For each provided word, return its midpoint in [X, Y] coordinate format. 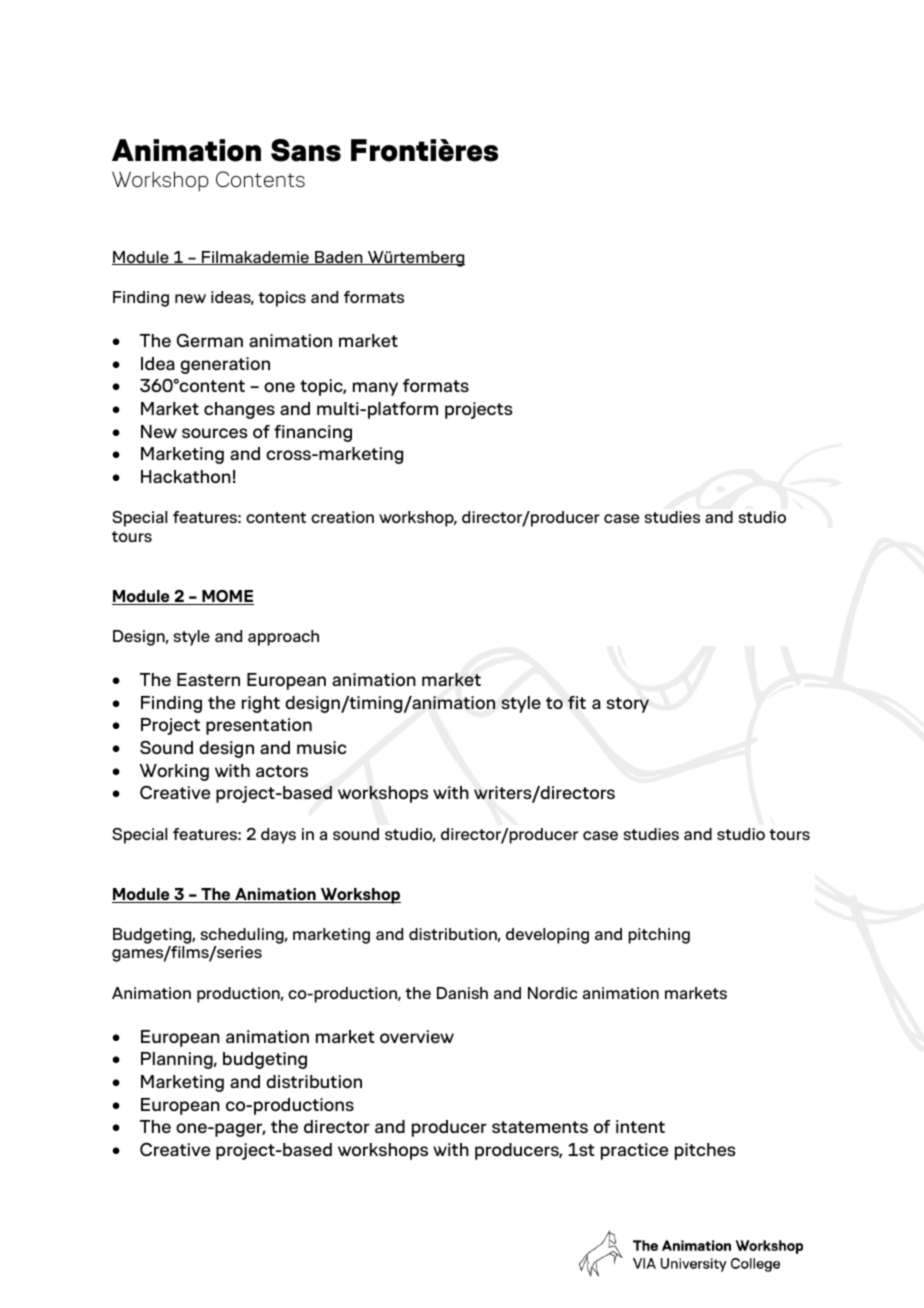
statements [540, 1127]
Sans [306, 150]
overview [417, 1036]
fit [577, 702]
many [375, 389]
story [628, 705]
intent [640, 1126]
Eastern [208, 679]
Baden [339, 258]
